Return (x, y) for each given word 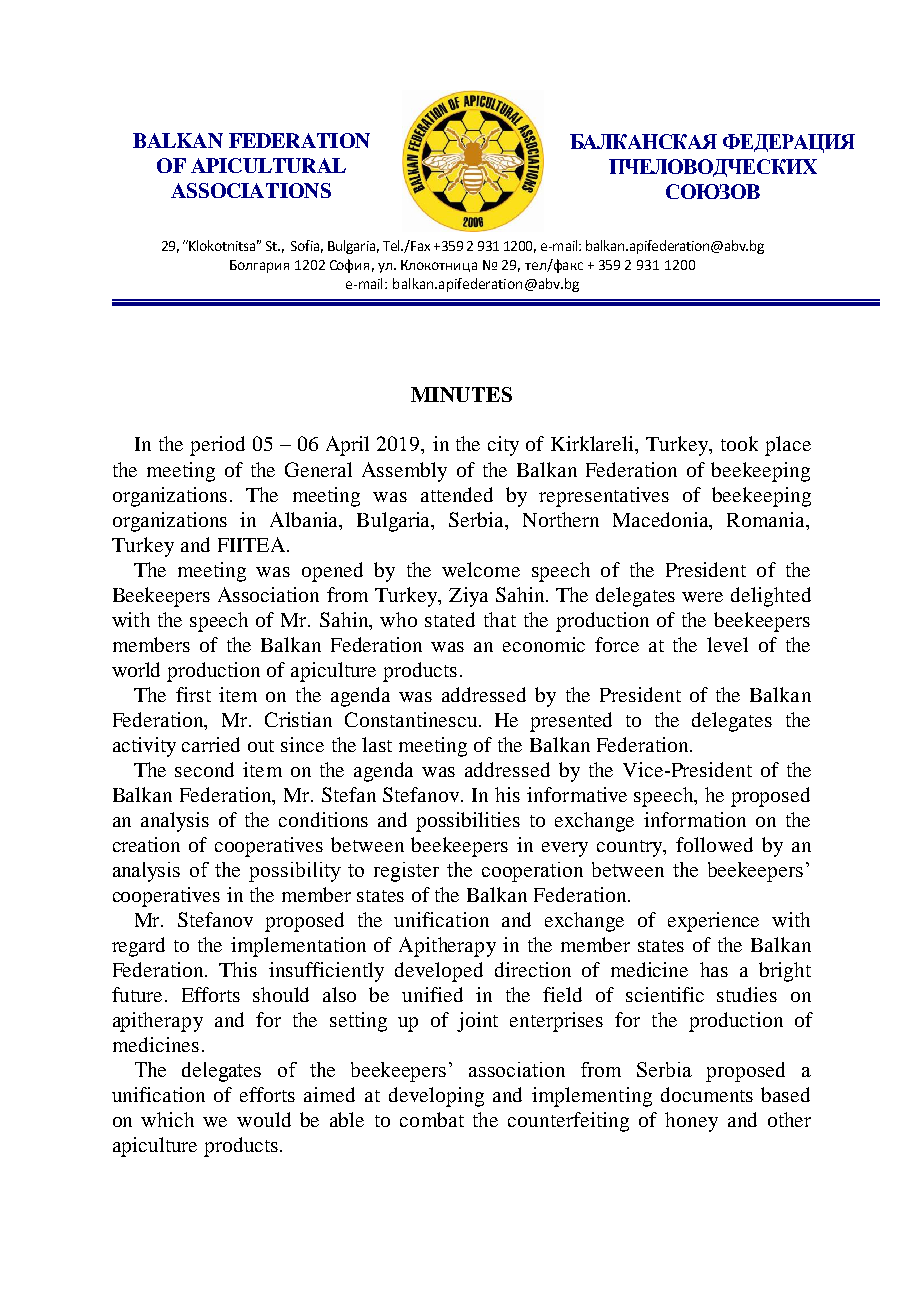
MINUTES (461, 394)
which (167, 1119)
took (739, 443)
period (217, 446)
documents (707, 1094)
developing (436, 1097)
